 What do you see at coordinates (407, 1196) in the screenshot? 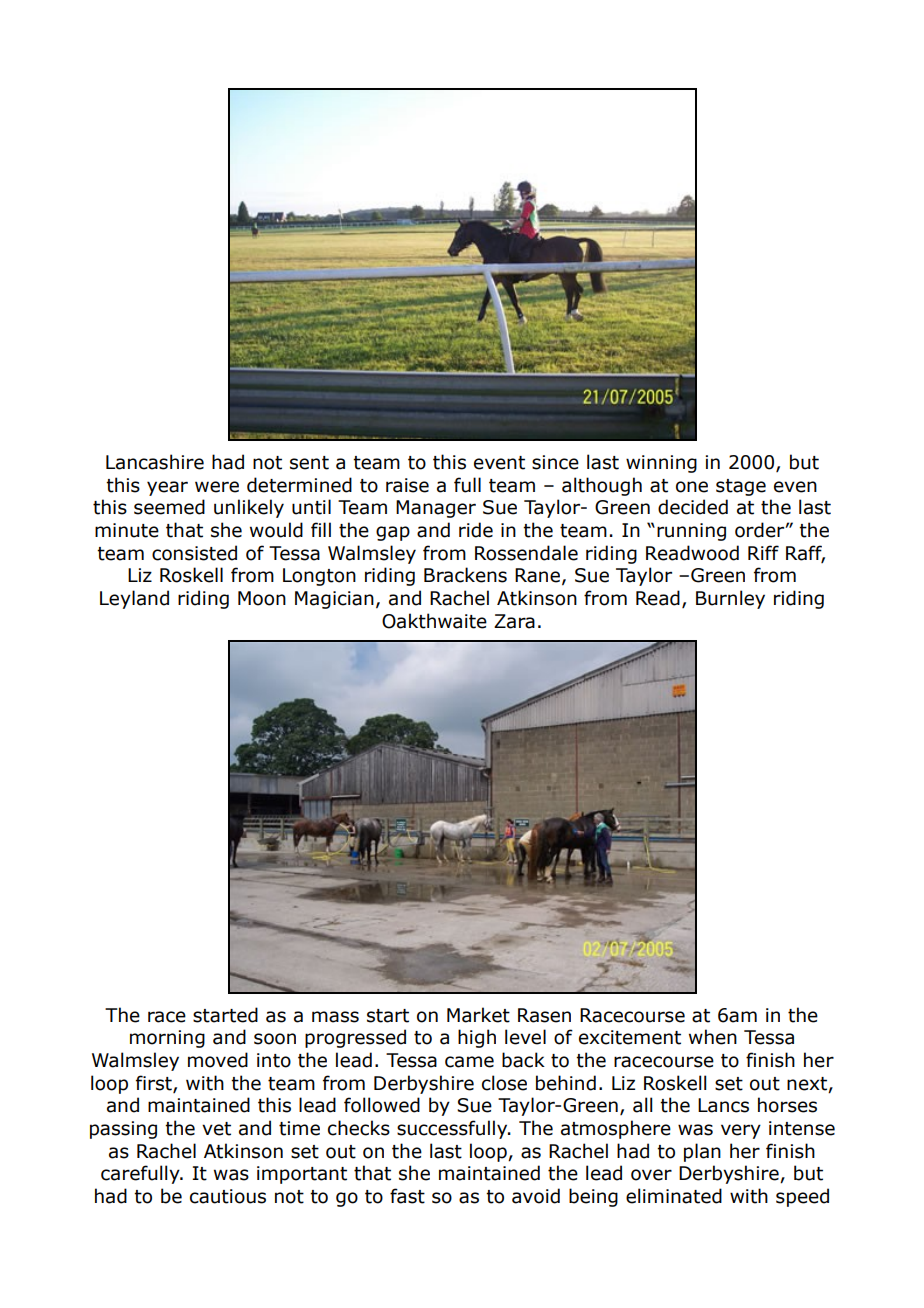
I see `fast` at bounding box center [407, 1196].
